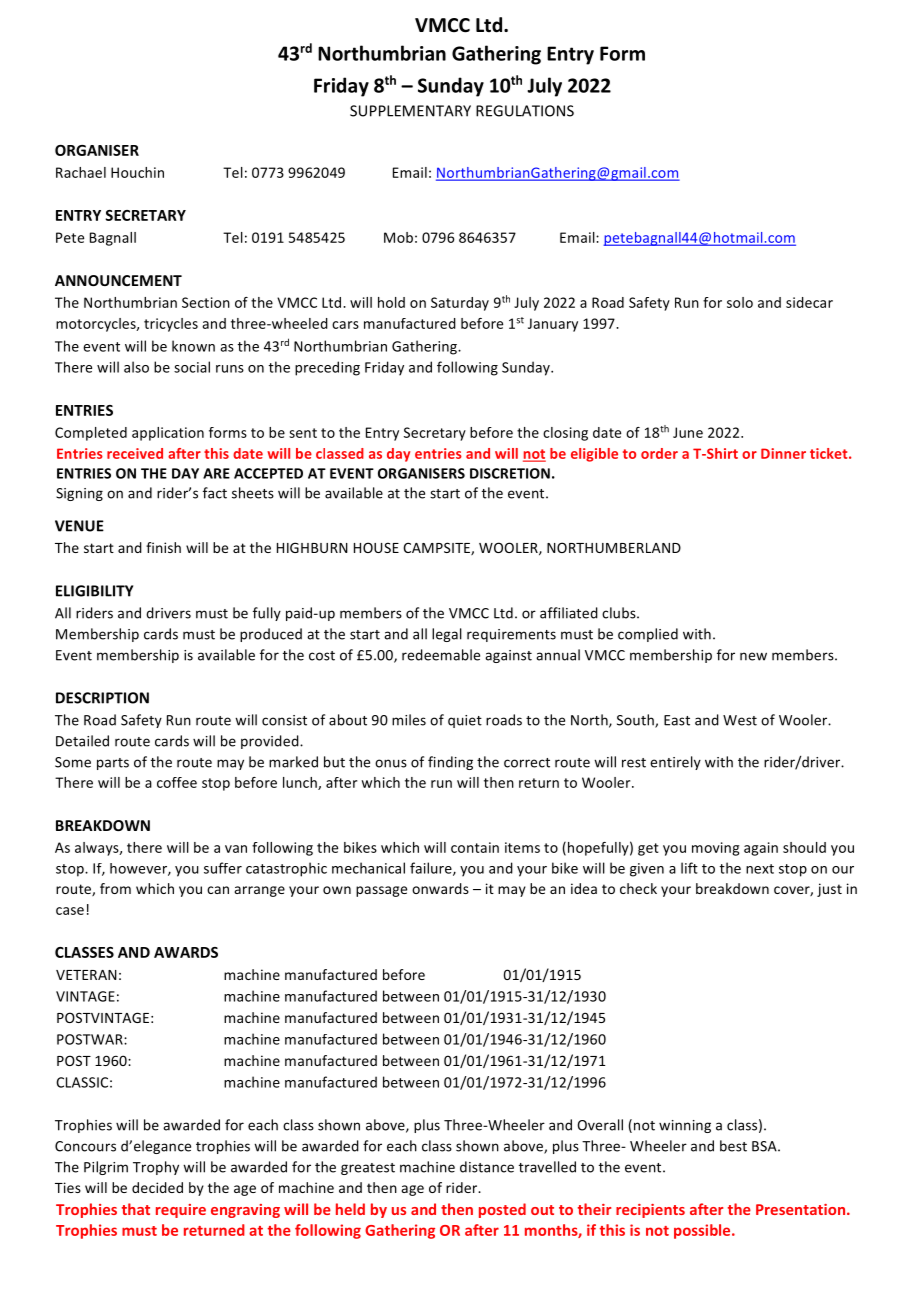  I want to click on DESCRIPTION, so click(102, 698).
